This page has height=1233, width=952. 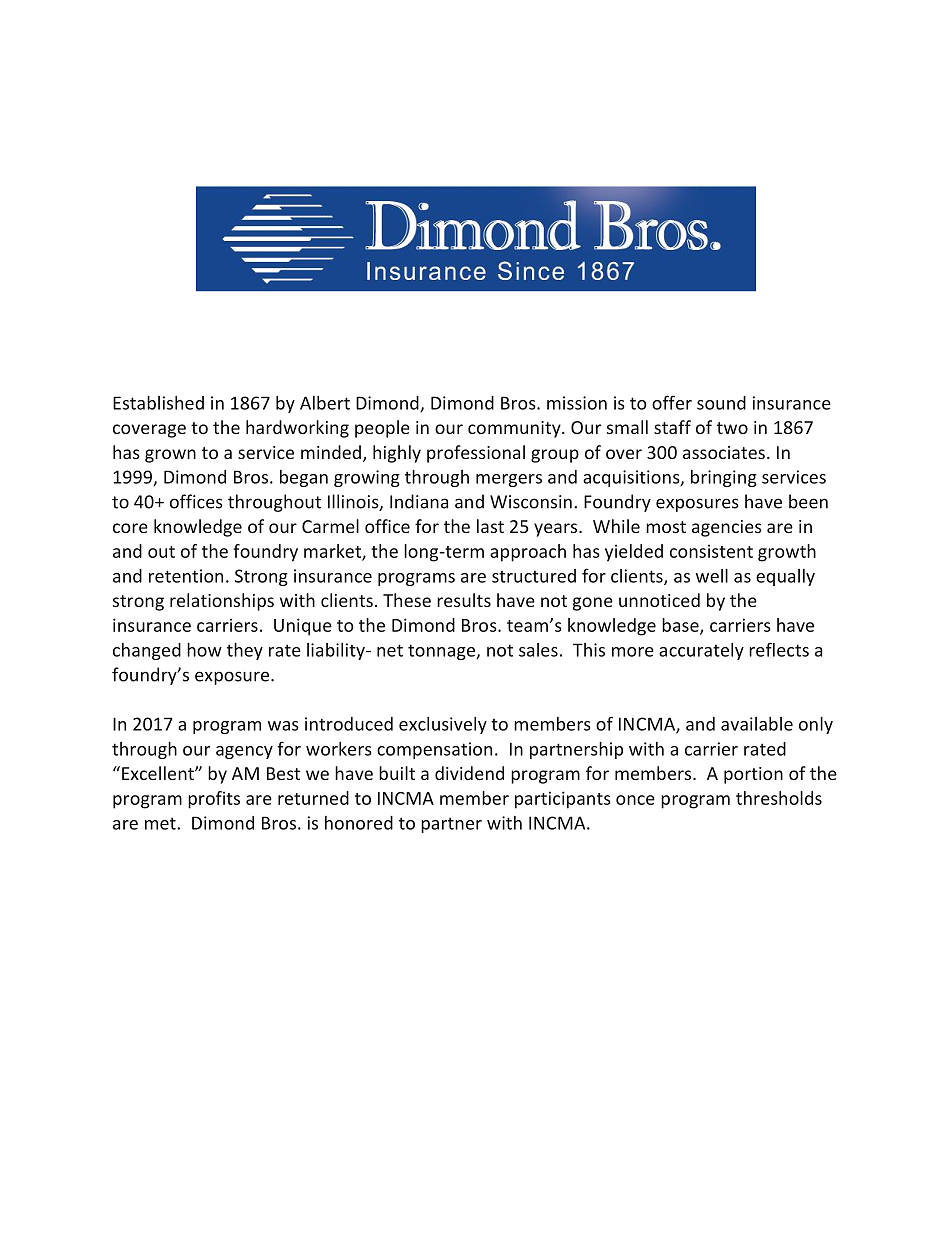 I want to click on relationships, so click(x=222, y=602).
